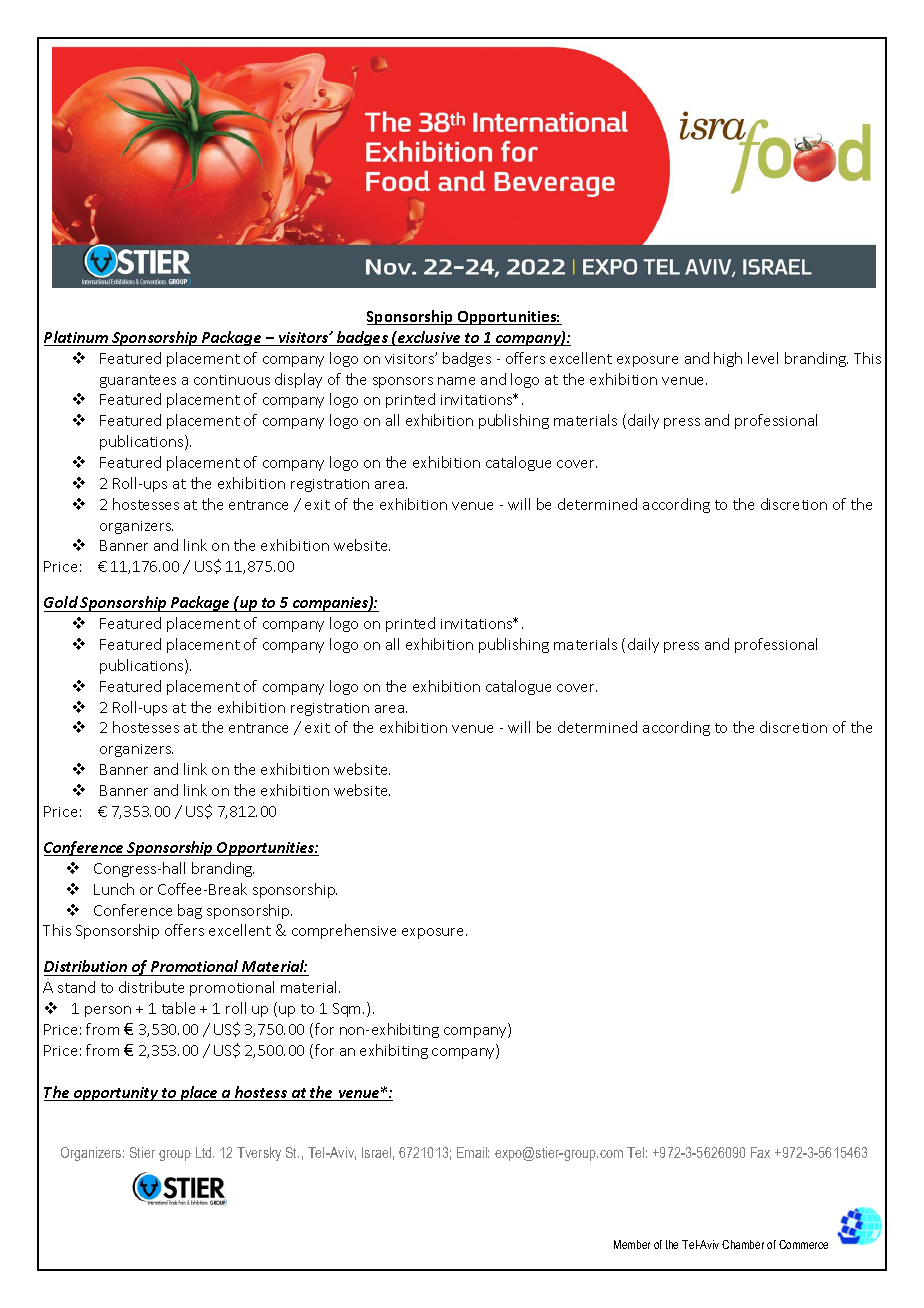  What do you see at coordinates (190, 911) in the screenshot?
I see `bag` at bounding box center [190, 911].
